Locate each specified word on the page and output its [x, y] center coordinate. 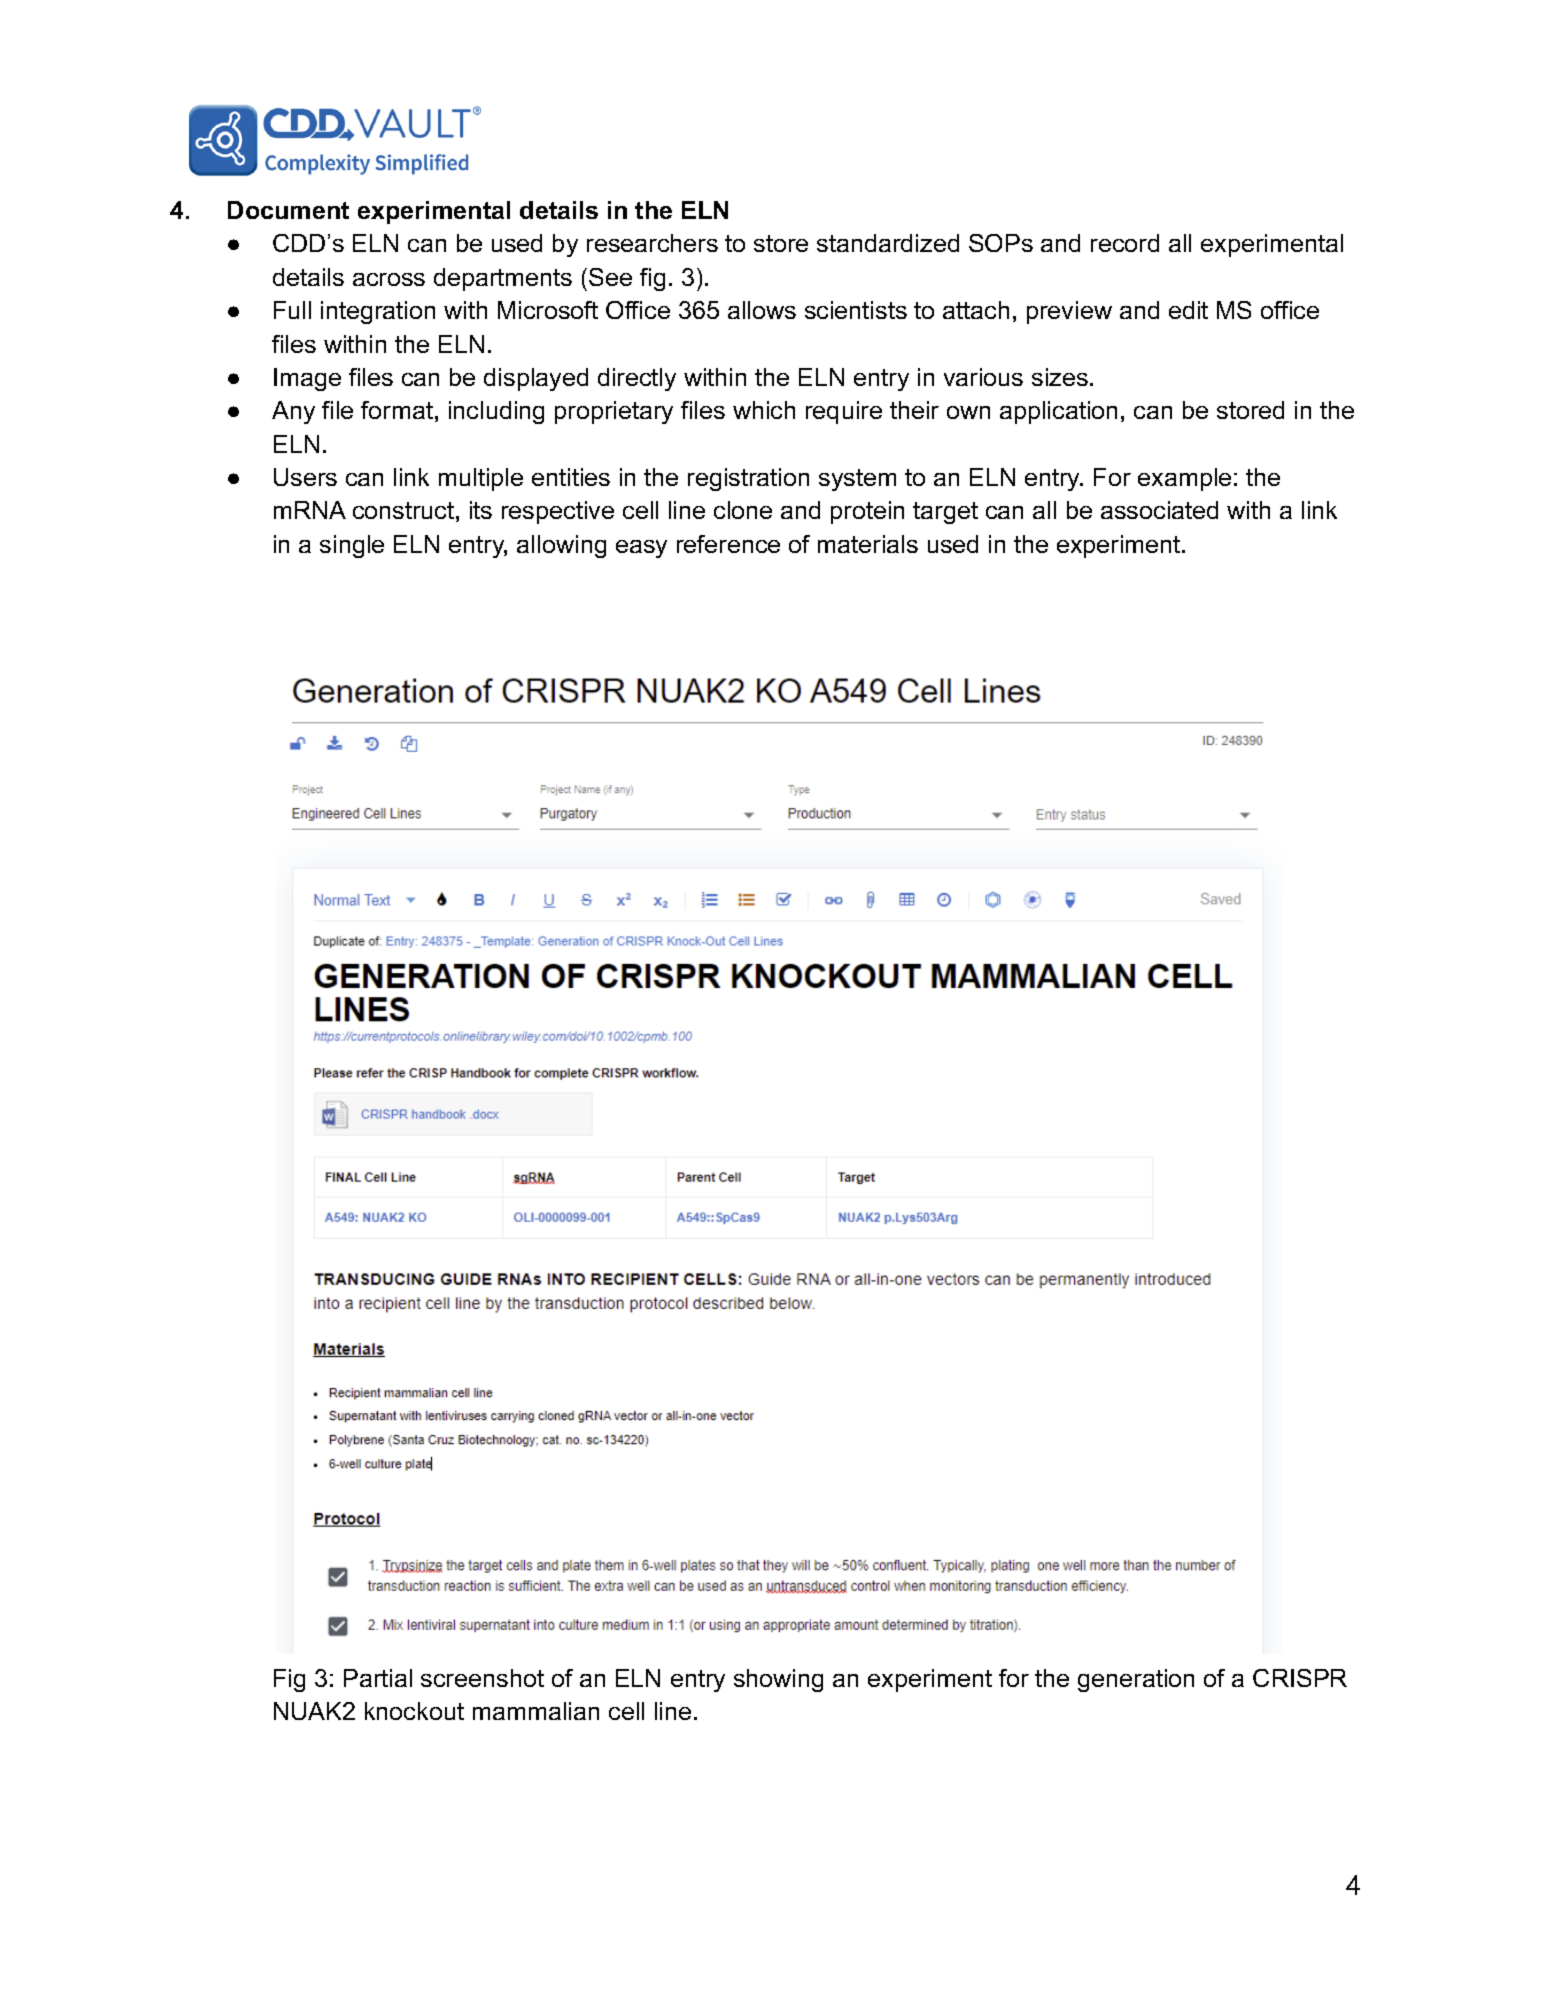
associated [1159, 510]
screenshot [482, 1678]
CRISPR [1300, 1678]
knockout [414, 1711]
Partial [378, 1678]
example [1184, 479]
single [352, 546]
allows [762, 310]
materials [868, 544]
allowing [561, 546]
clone [743, 510]
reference [728, 544]
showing [778, 1680]
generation [1136, 1680]
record [1125, 243]
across [389, 279]
